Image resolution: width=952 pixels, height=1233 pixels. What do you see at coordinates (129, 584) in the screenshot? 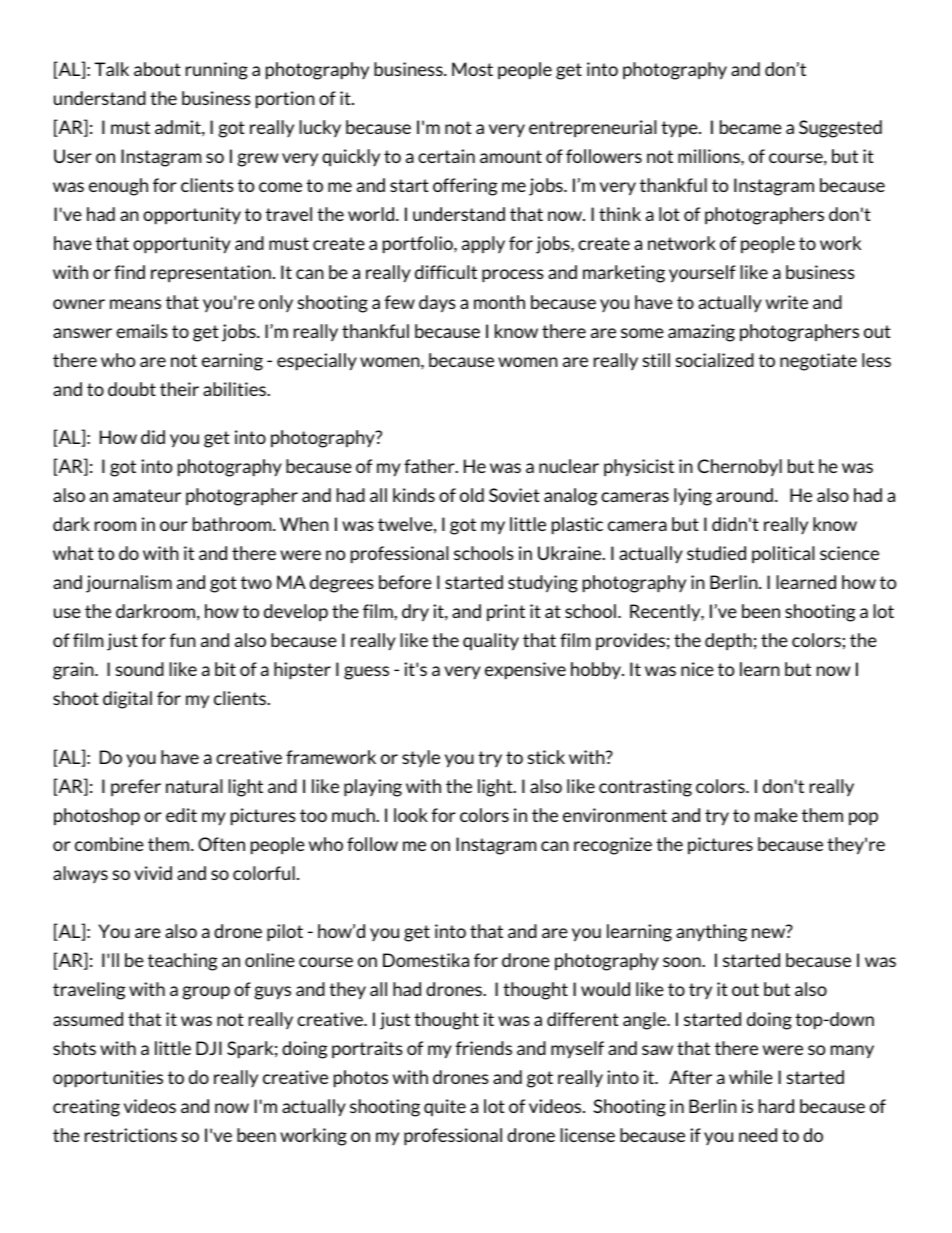
I see `journalism` at bounding box center [129, 584].
